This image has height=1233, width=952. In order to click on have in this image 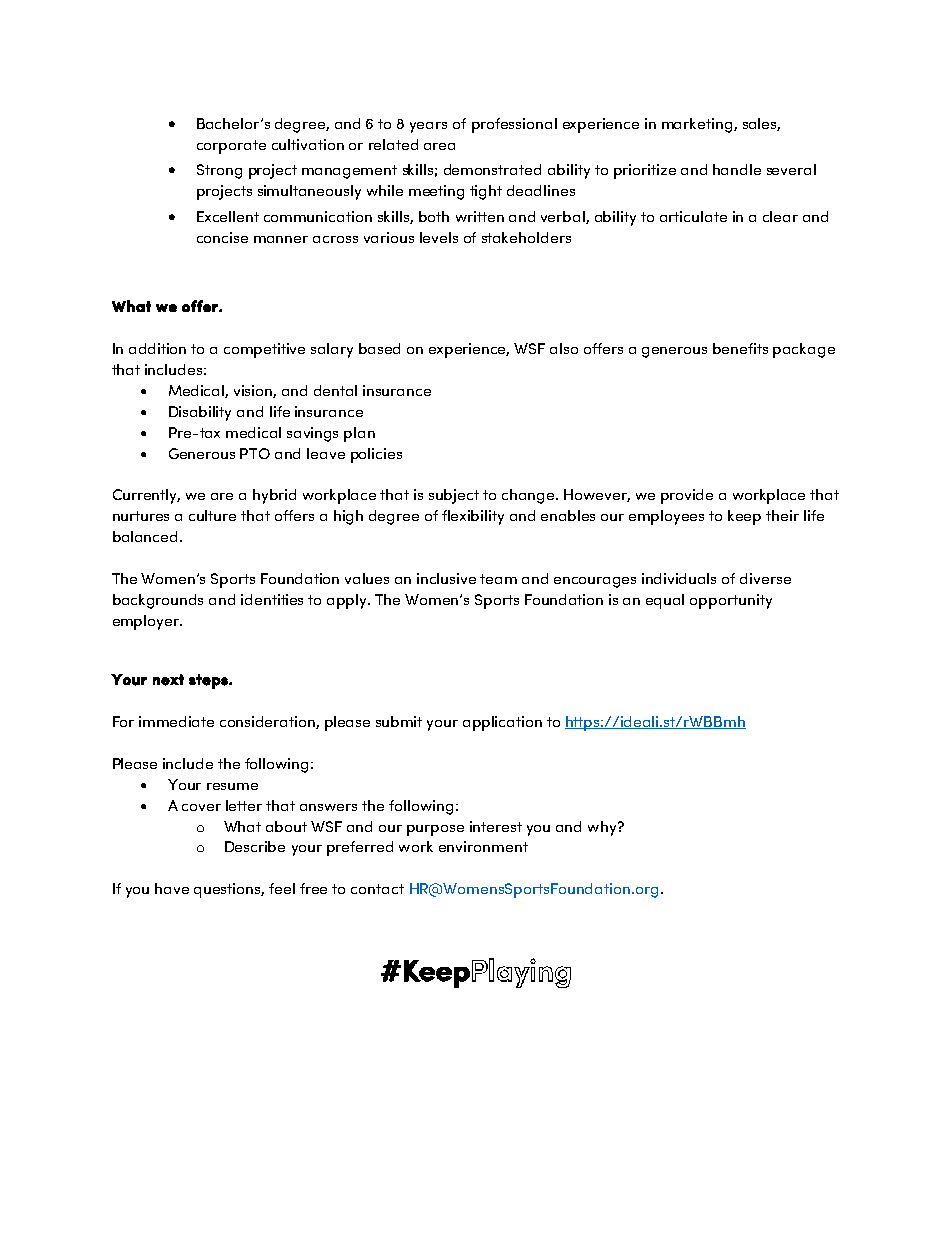, I will do `click(172, 888)`.
